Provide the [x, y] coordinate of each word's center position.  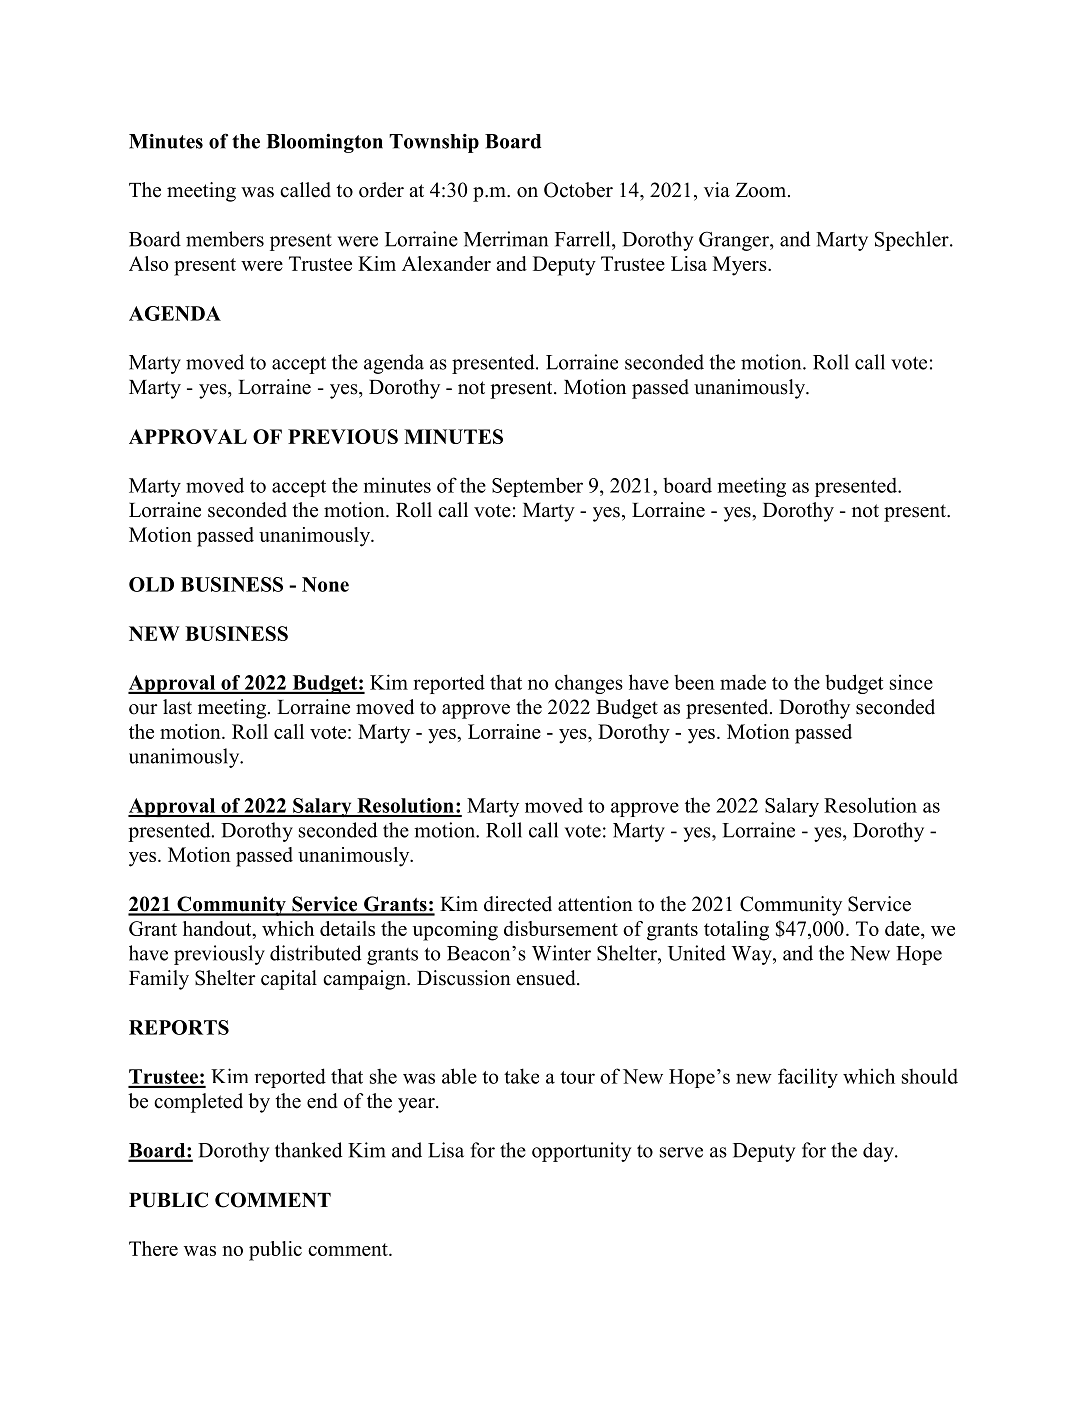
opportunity [581, 1152]
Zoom [762, 190]
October [578, 190]
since [911, 682]
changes [589, 684]
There [153, 1248]
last [177, 707]
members [225, 239]
